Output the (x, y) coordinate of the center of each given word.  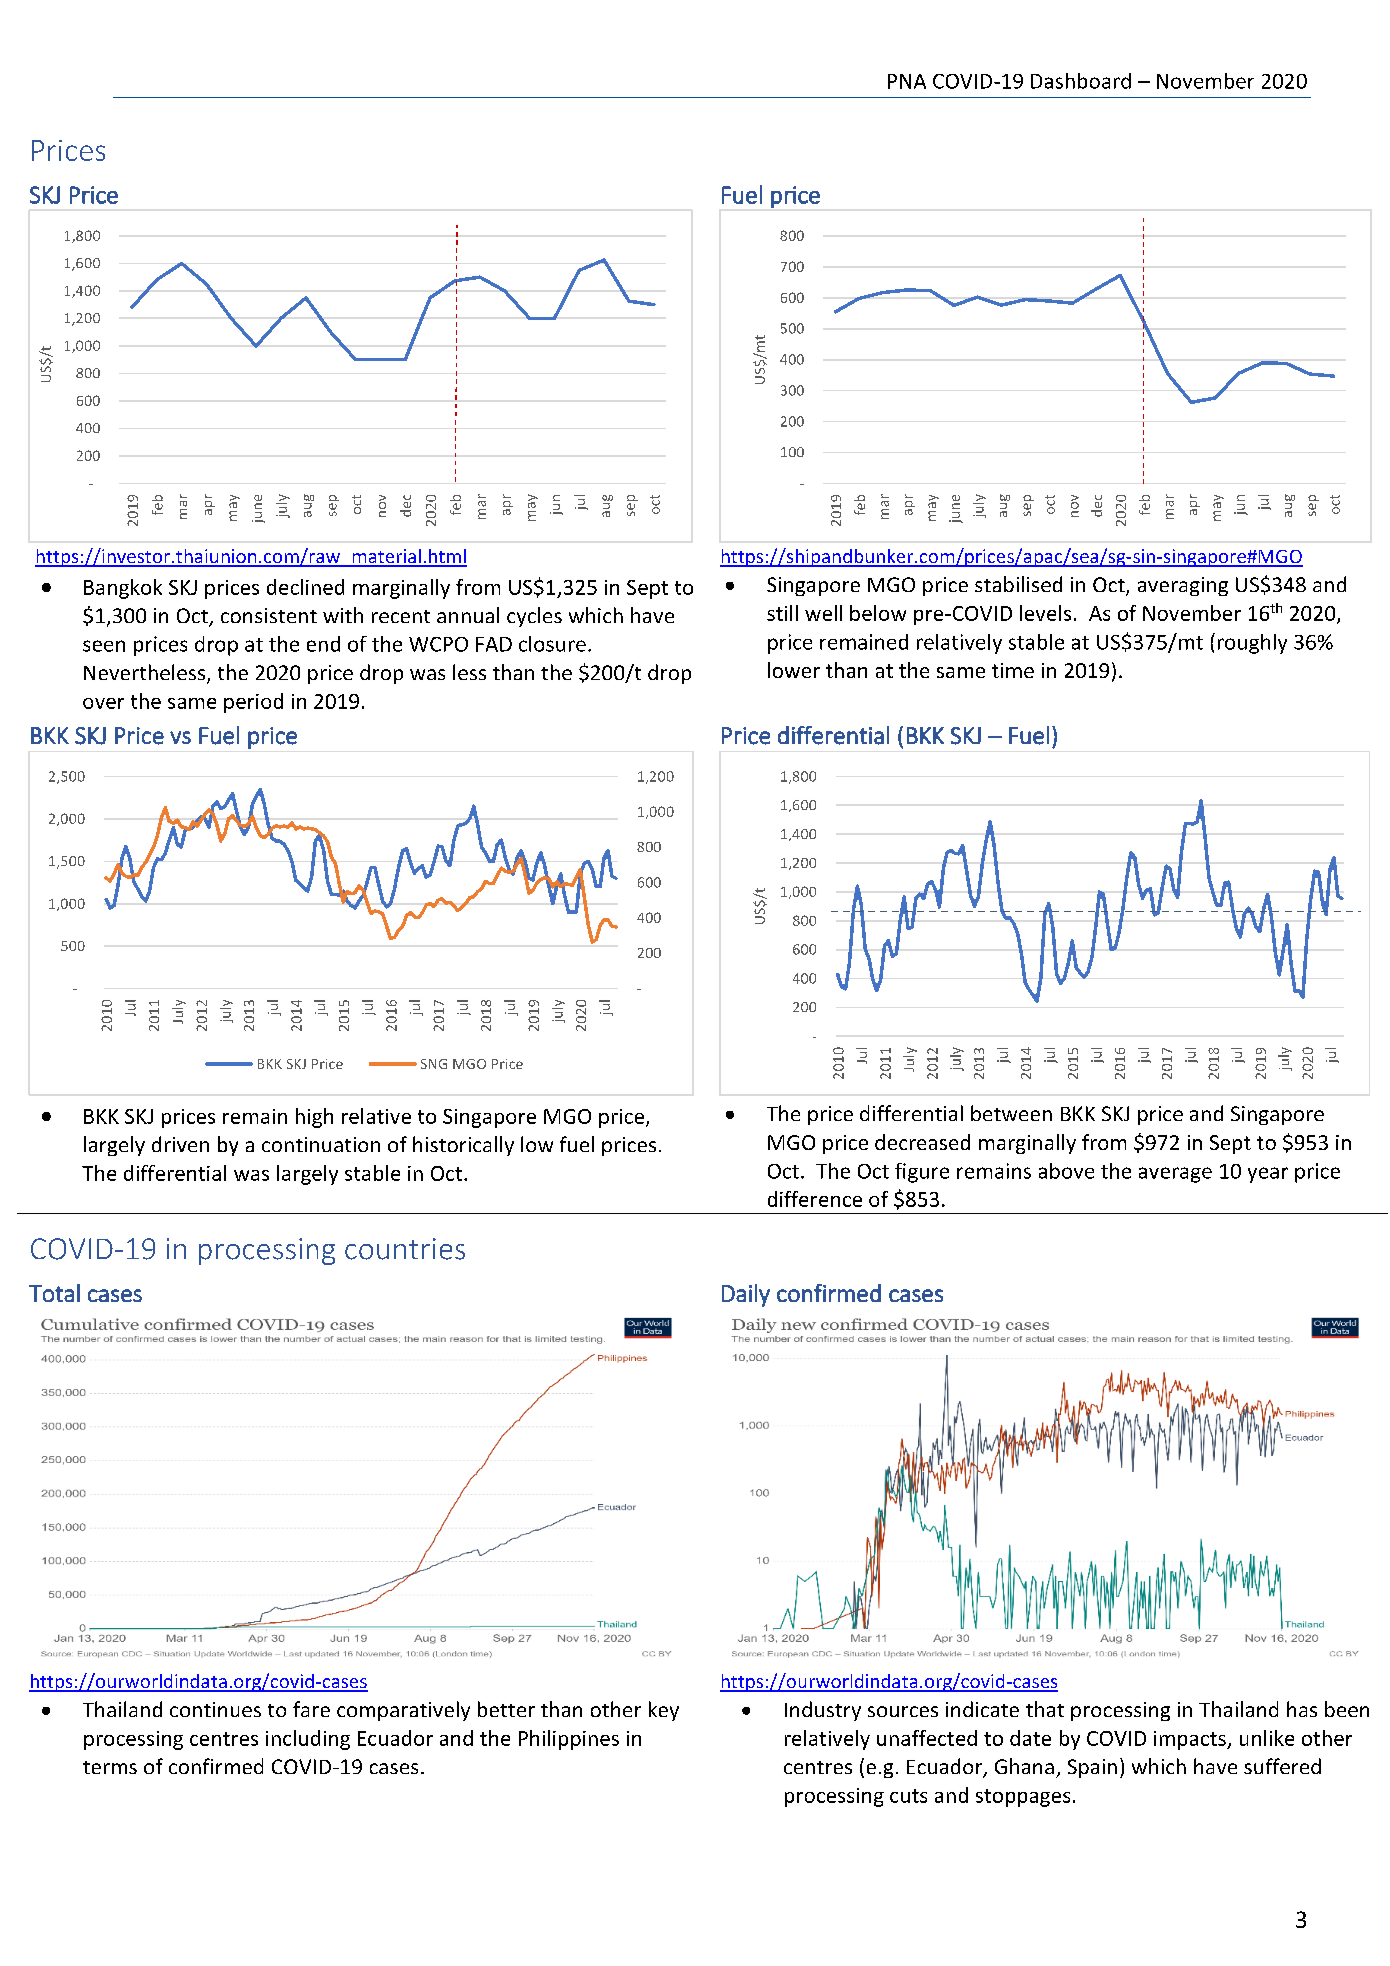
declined (305, 587)
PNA (907, 81)
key (664, 1711)
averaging (1183, 586)
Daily (746, 1295)
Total (54, 1293)
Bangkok (123, 589)
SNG (434, 1064)
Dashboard (1081, 81)
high (314, 1118)
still (782, 613)
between (1011, 1113)
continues (215, 1709)
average (1175, 1175)
